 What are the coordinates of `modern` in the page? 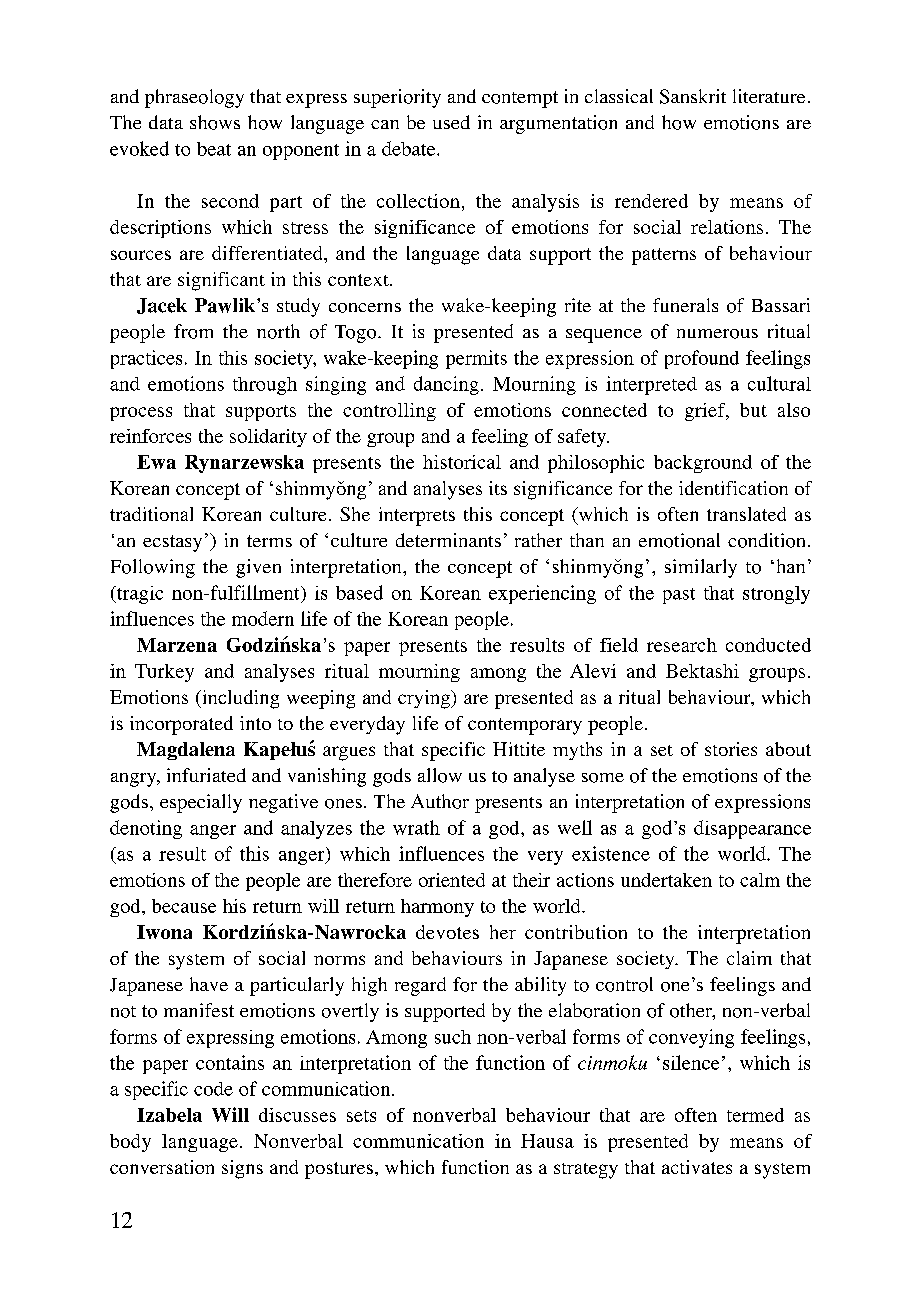 It's located at (263, 618).
